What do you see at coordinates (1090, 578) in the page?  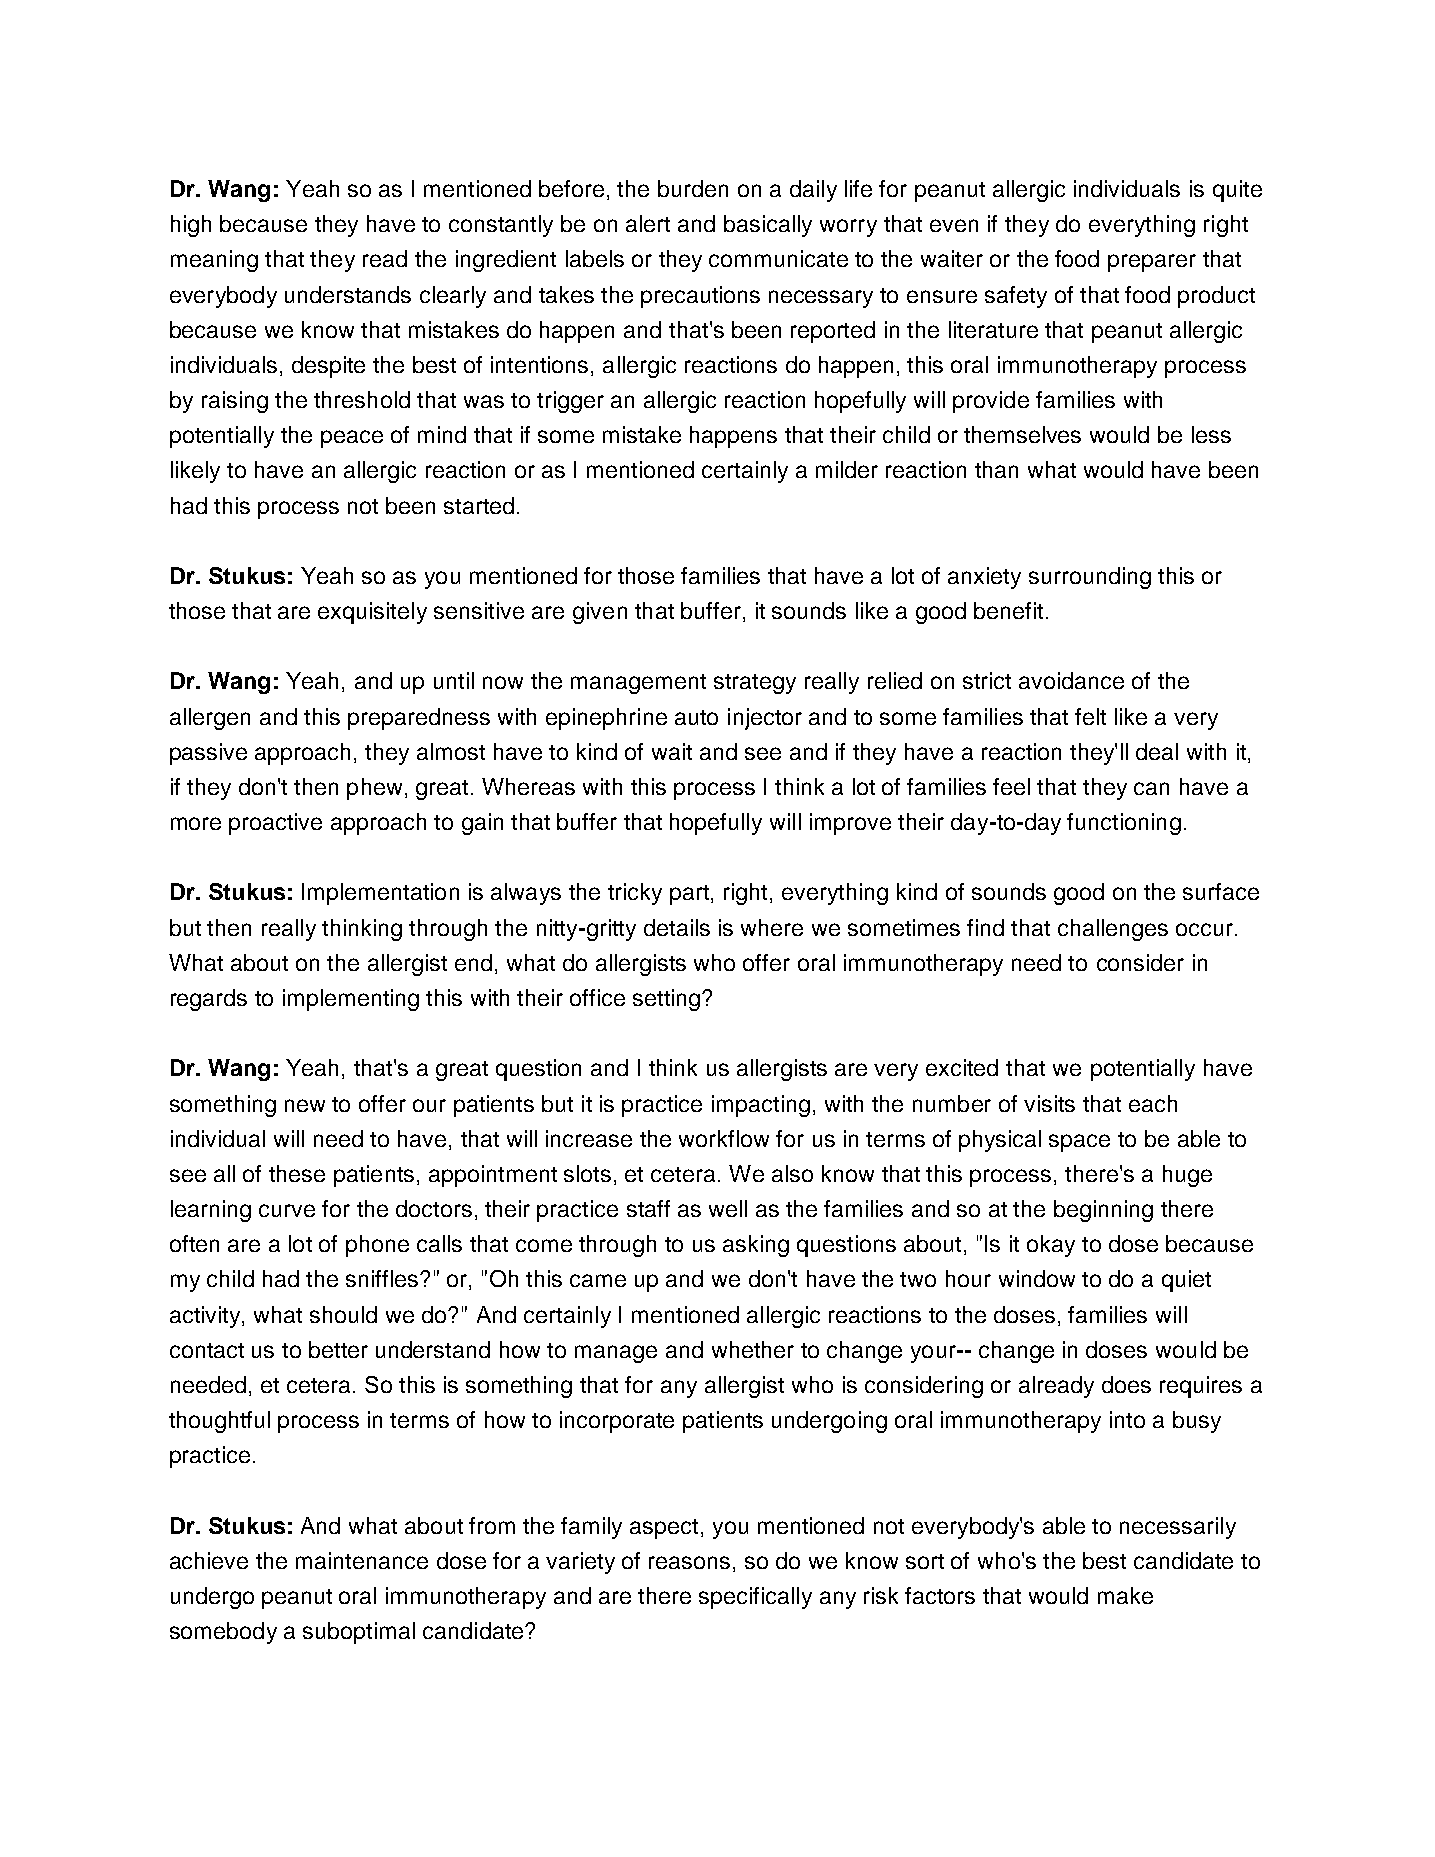 I see `surrounding` at bounding box center [1090, 578].
